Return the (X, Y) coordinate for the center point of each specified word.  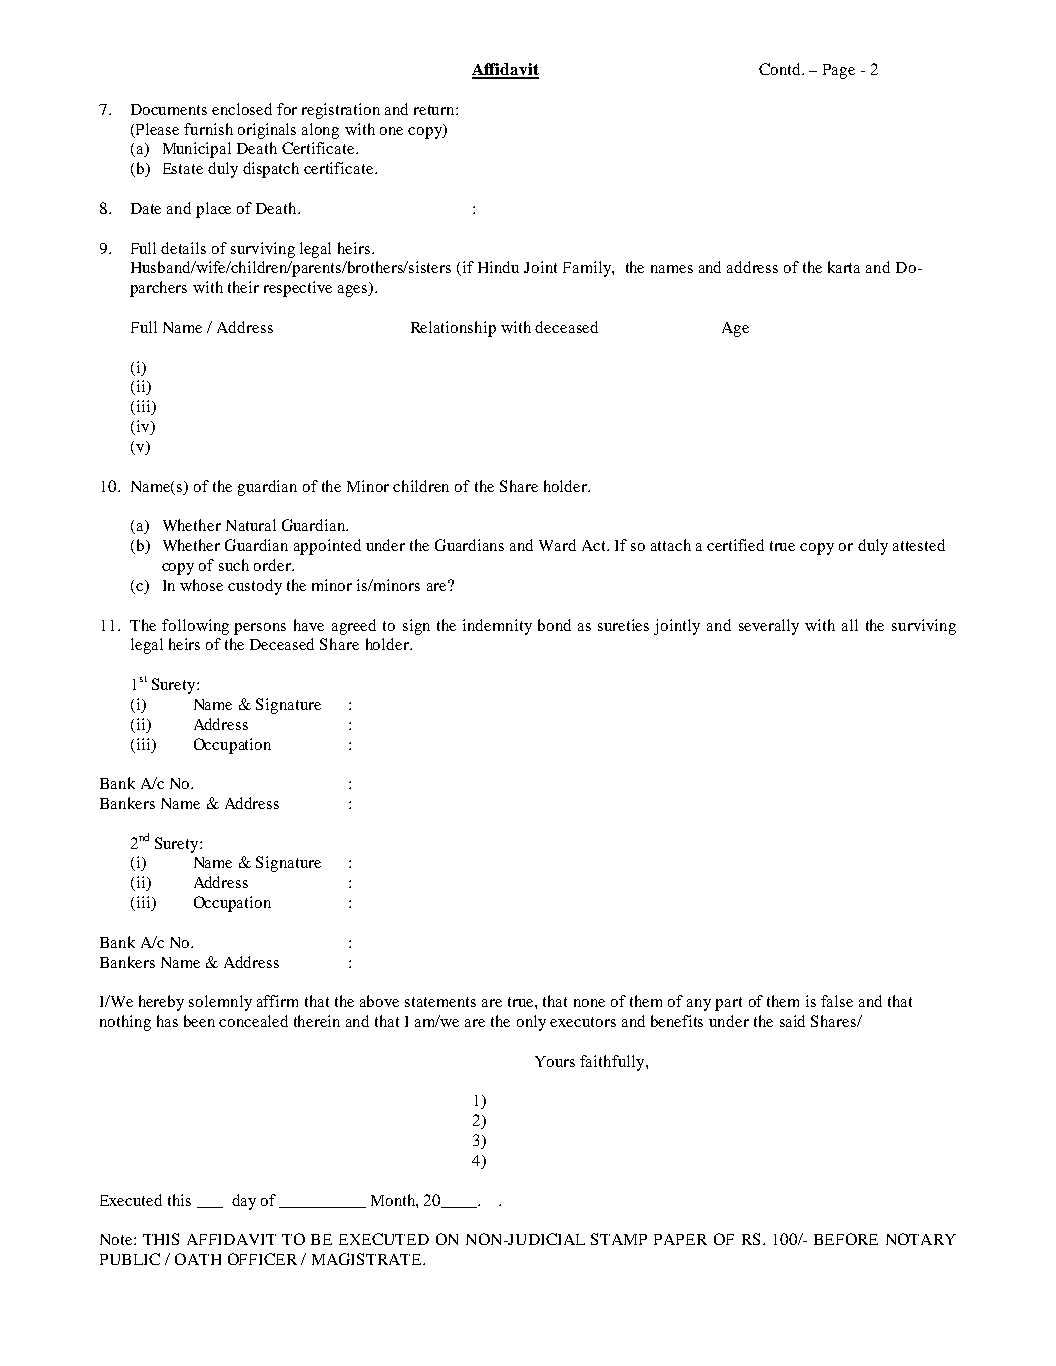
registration (341, 111)
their (243, 287)
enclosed (242, 109)
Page (839, 71)
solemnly (220, 1003)
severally (769, 627)
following (195, 627)
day (244, 1202)
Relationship (453, 329)
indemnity (497, 627)
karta (844, 267)
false (837, 1001)
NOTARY (921, 1239)
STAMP (619, 1239)
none (589, 1003)
